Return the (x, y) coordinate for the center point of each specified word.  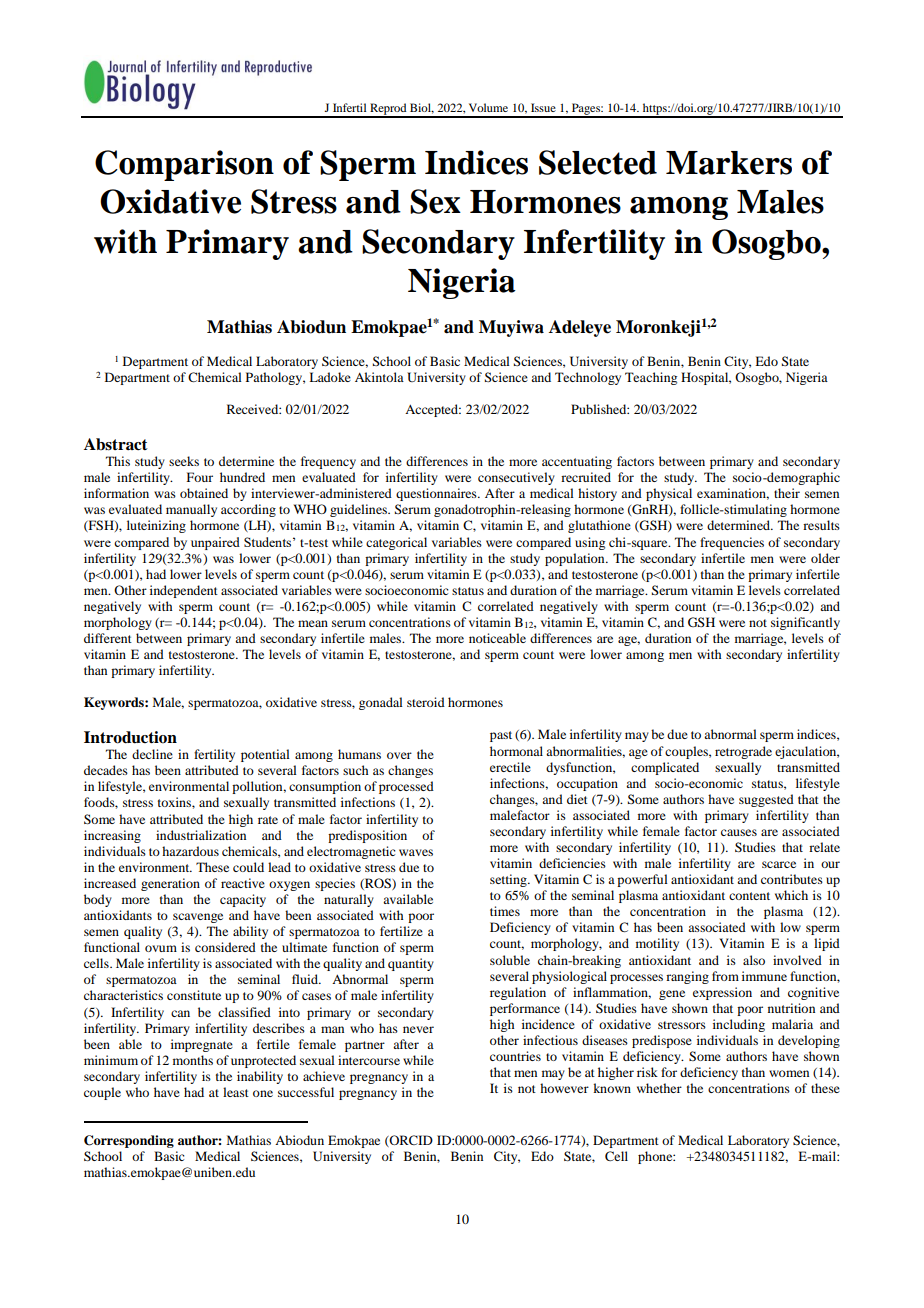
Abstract (116, 444)
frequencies (732, 543)
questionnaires (437, 494)
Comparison (184, 165)
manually (191, 510)
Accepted (433, 410)
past (501, 736)
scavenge (198, 918)
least (236, 1092)
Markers (729, 163)
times (505, 911)
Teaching (651, 378)
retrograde (743, 752)
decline (152, 754)
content (749, 896)
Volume (488, 107)
